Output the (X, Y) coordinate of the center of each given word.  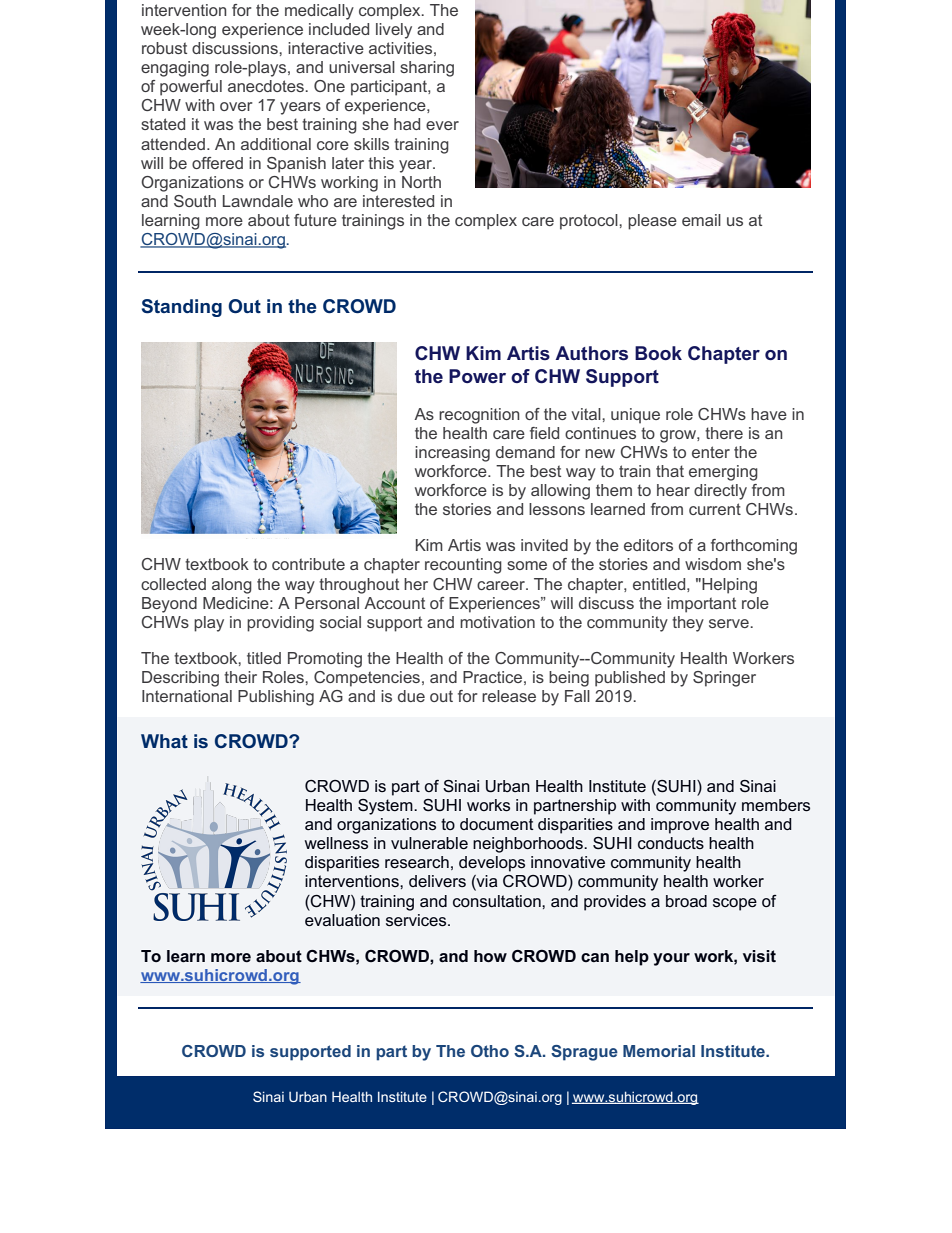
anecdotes (267, 86)
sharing (427, 69)
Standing (182, 308)
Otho (490, 1051)
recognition (479, 416)
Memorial (659, 1051)
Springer (724, 679)
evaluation (342, 920)
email (701, 220)
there (724, 433)
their (240, 677)
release (509, 696)
